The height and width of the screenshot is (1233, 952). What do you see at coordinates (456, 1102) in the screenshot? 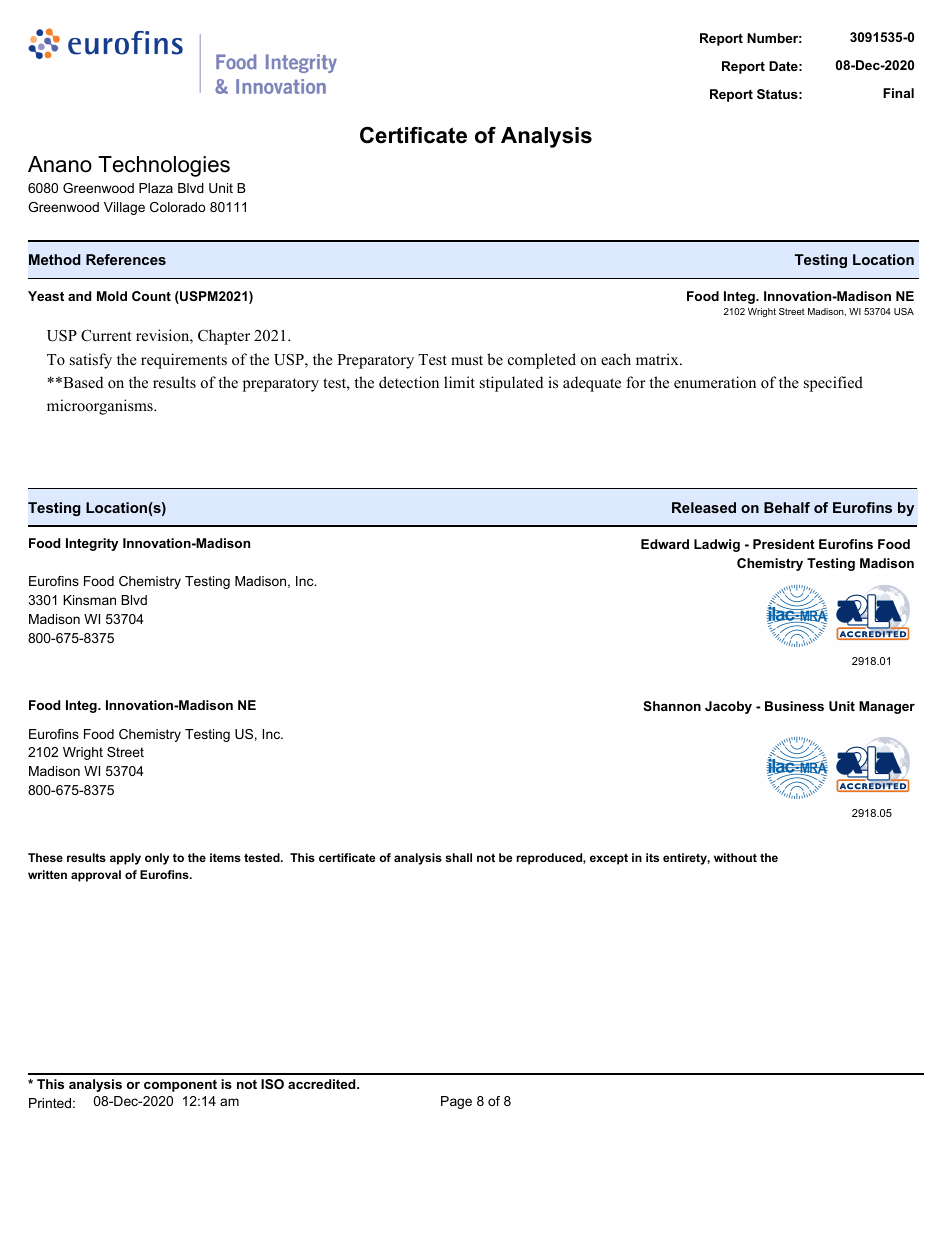
I see `Page` at bounding box center [456, 1102].
